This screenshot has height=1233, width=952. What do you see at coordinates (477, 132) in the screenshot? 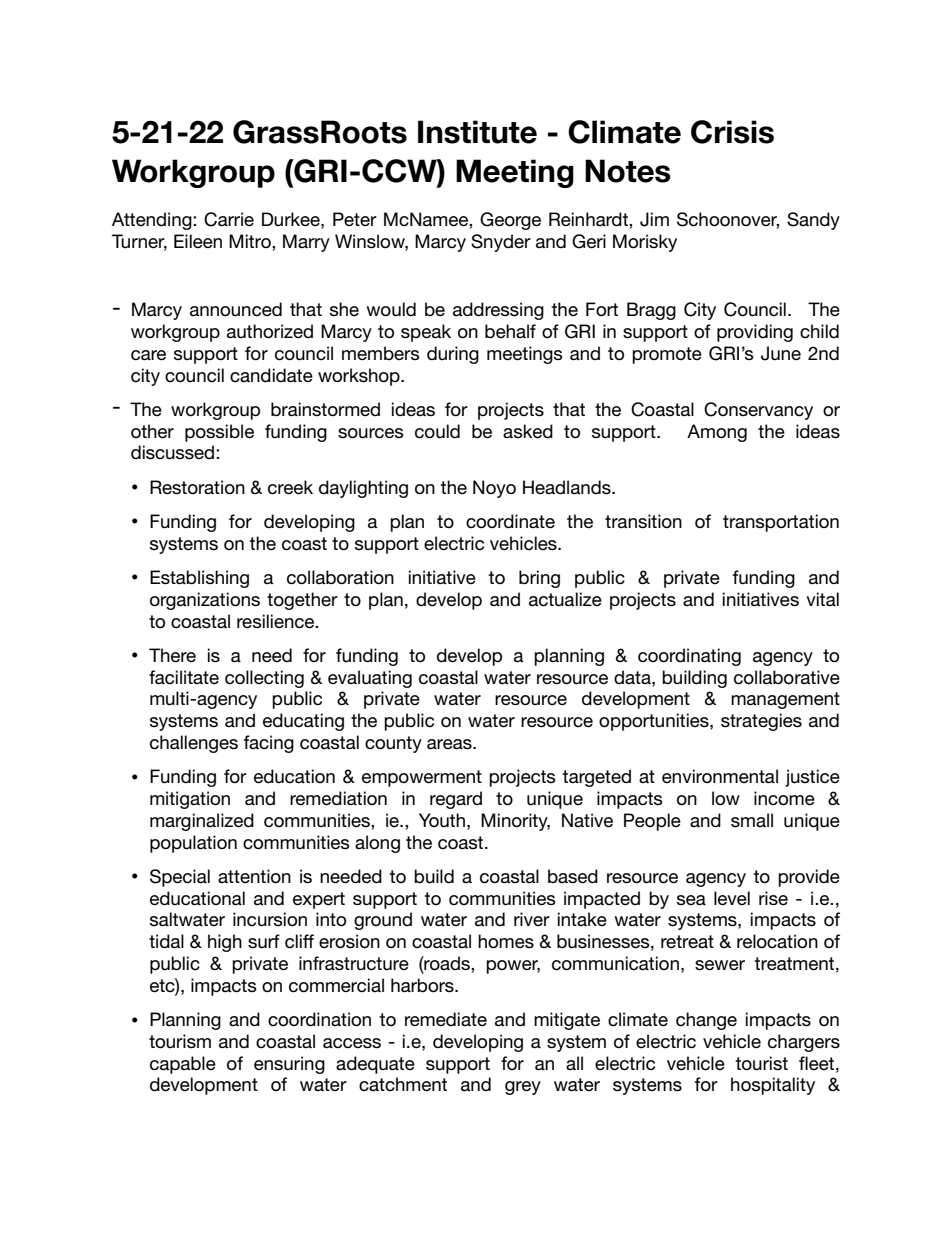
I see `Institute` at bounding box center [477, 132].
